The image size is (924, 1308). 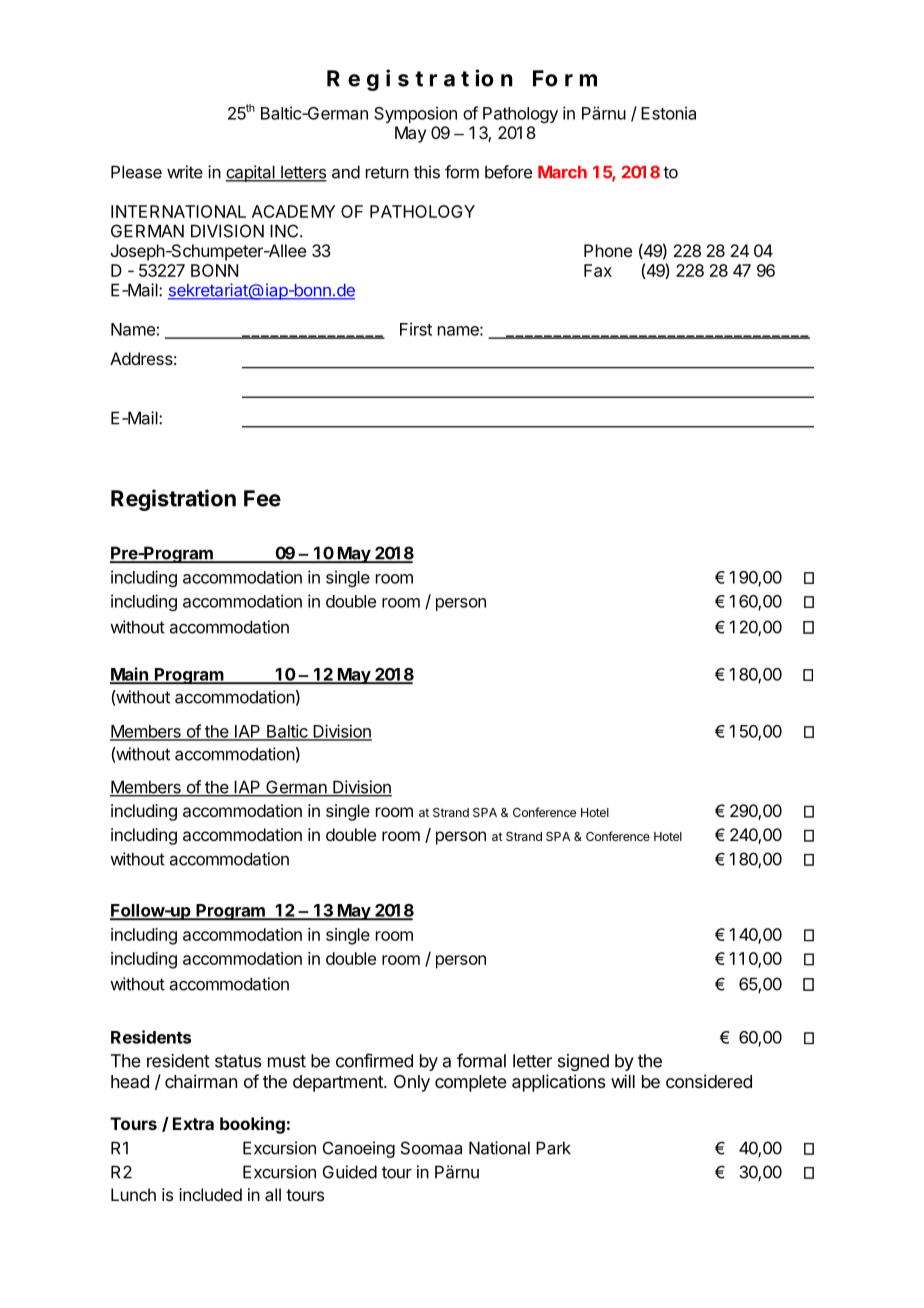 I want to click on Fee, so click(x=262, y=498).
